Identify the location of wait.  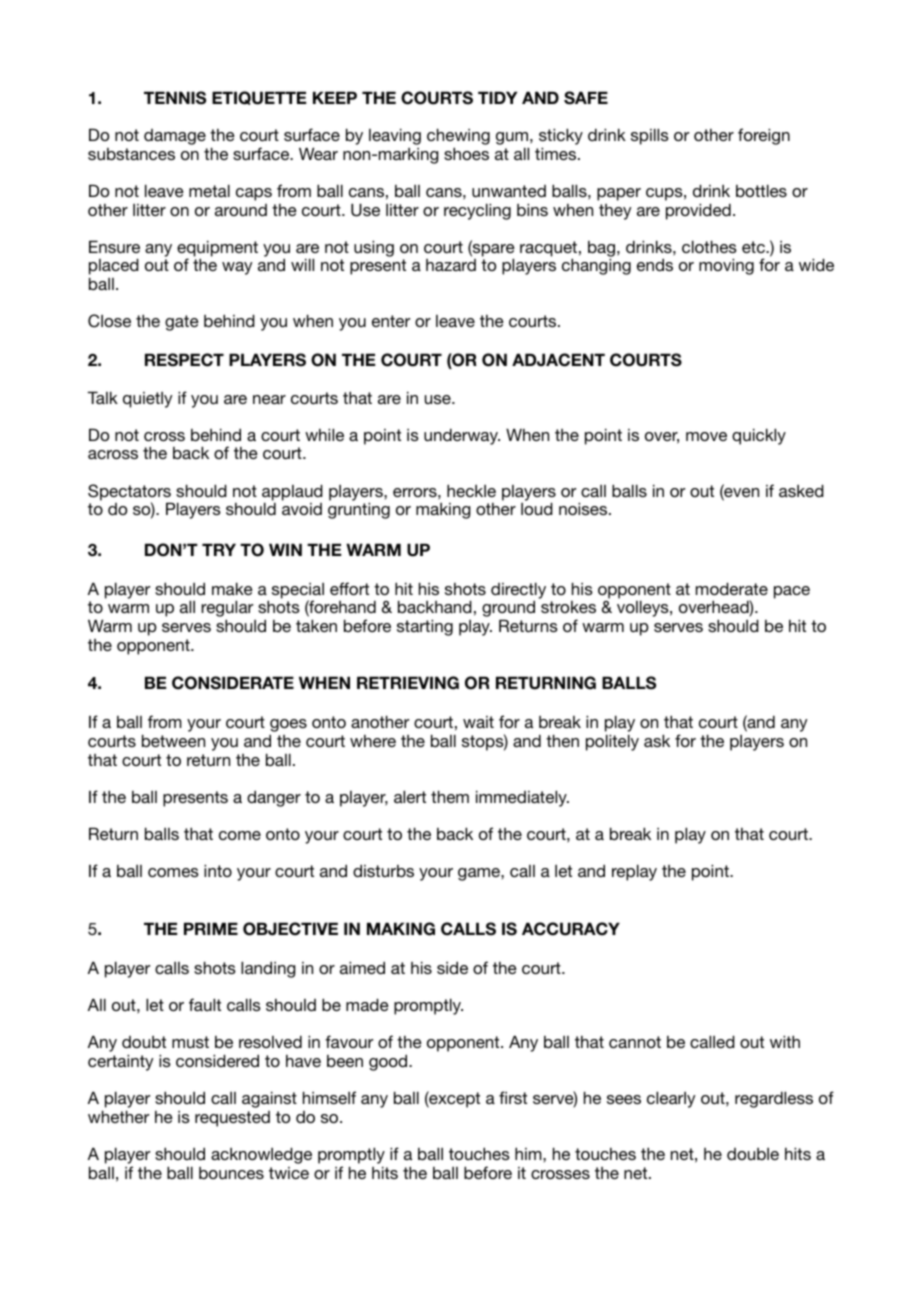
(478, 722).
